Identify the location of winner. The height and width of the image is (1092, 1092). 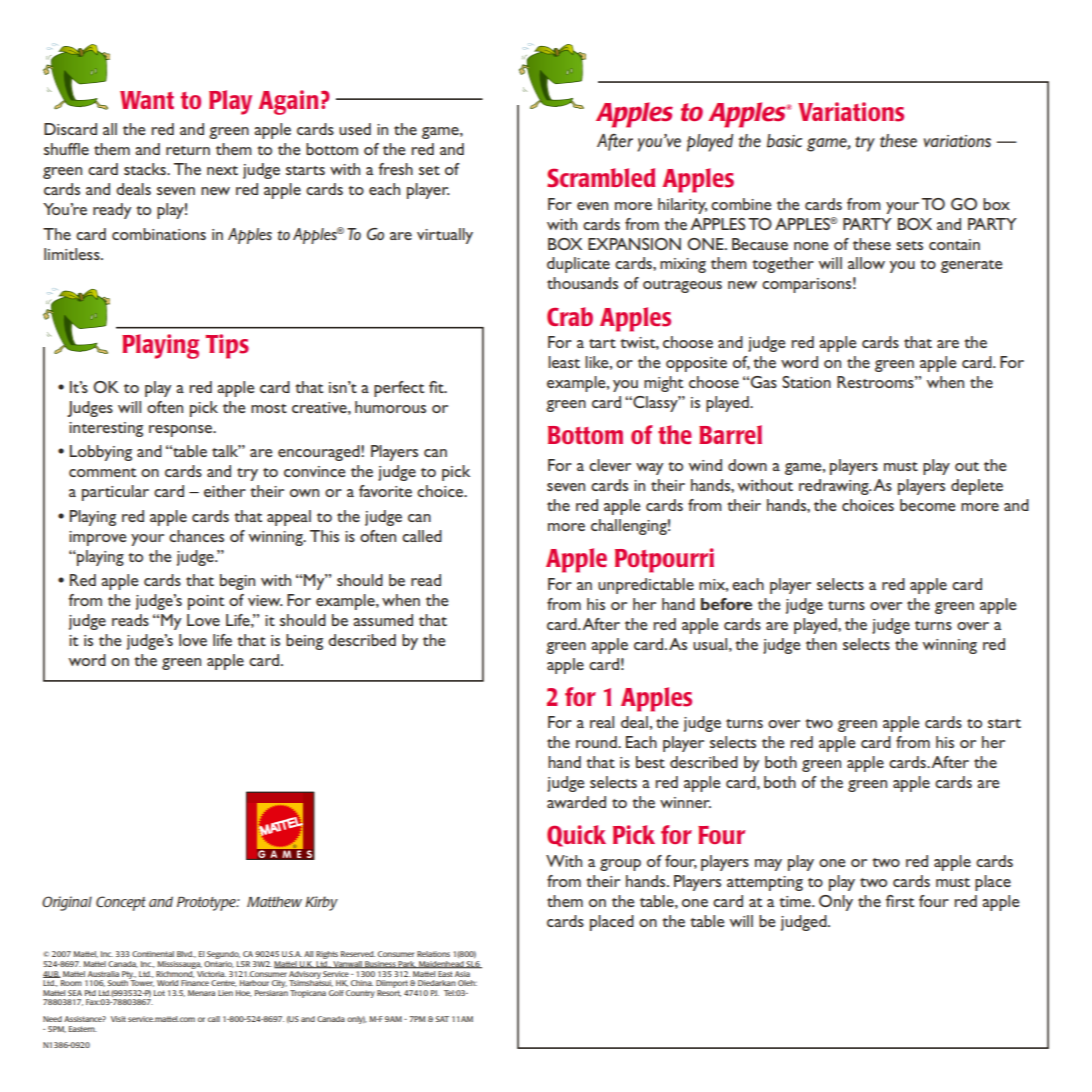
(685, 802).
